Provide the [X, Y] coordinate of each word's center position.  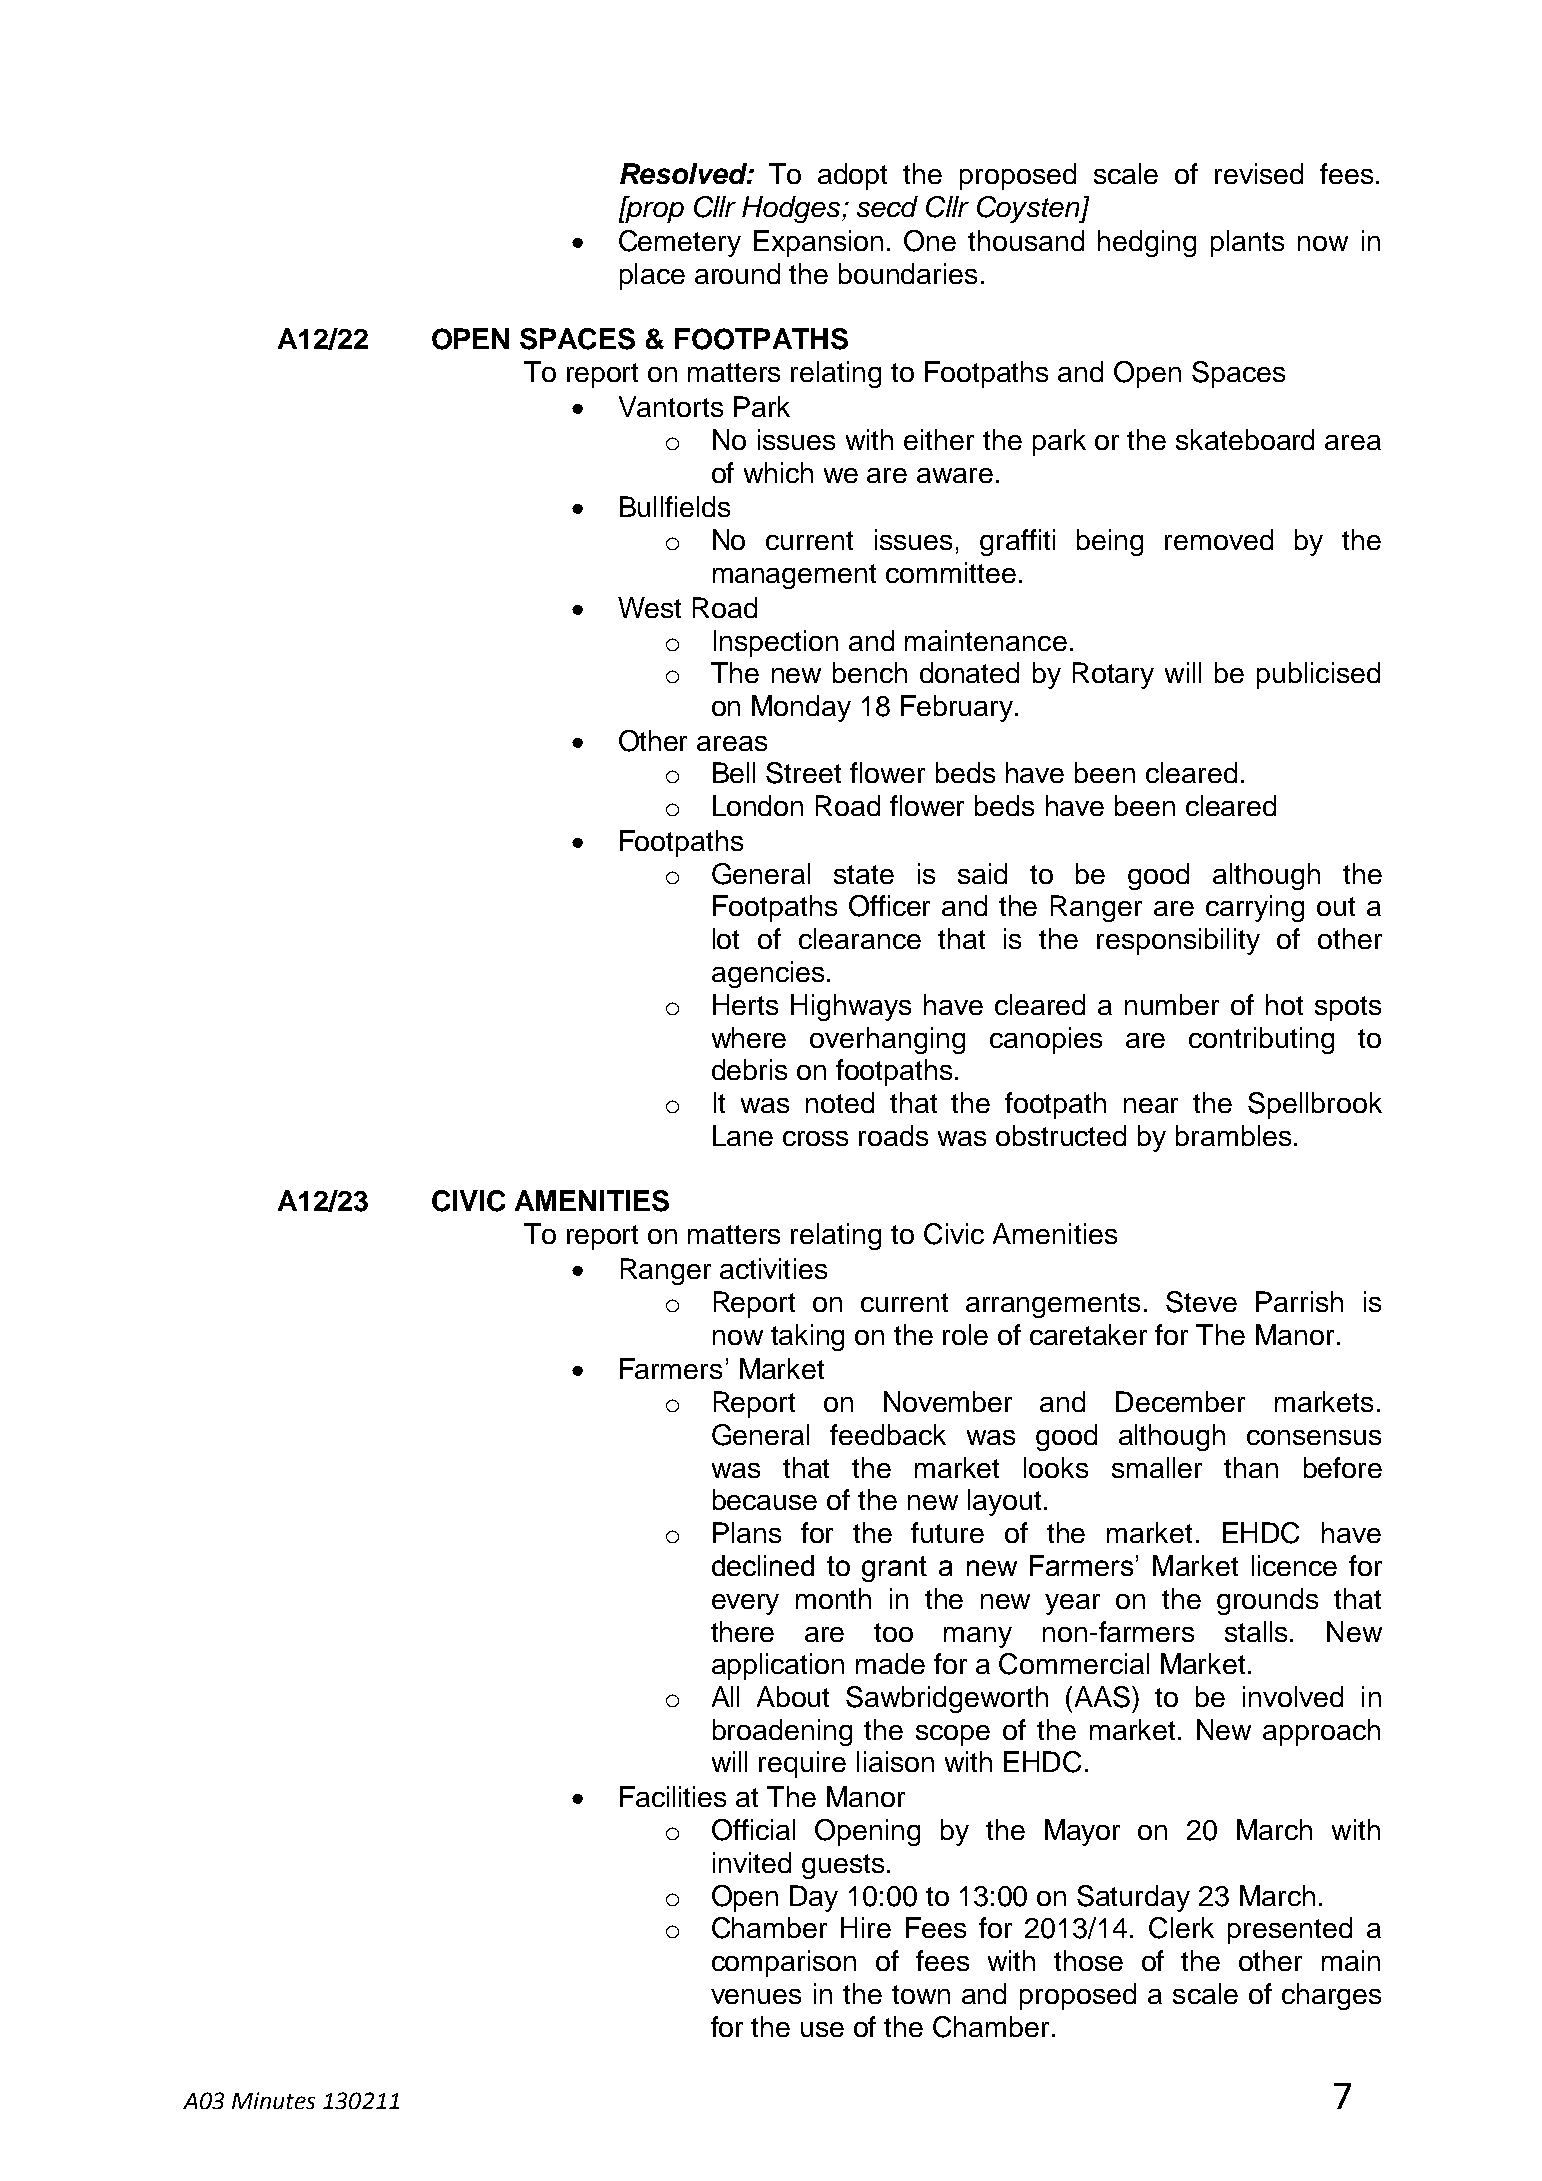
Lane [743, 1135]
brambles [1233, 1135]
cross [815, 1138]
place [652, 276]
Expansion [818, 243]
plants [1247, 243]
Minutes [273, 2100]
